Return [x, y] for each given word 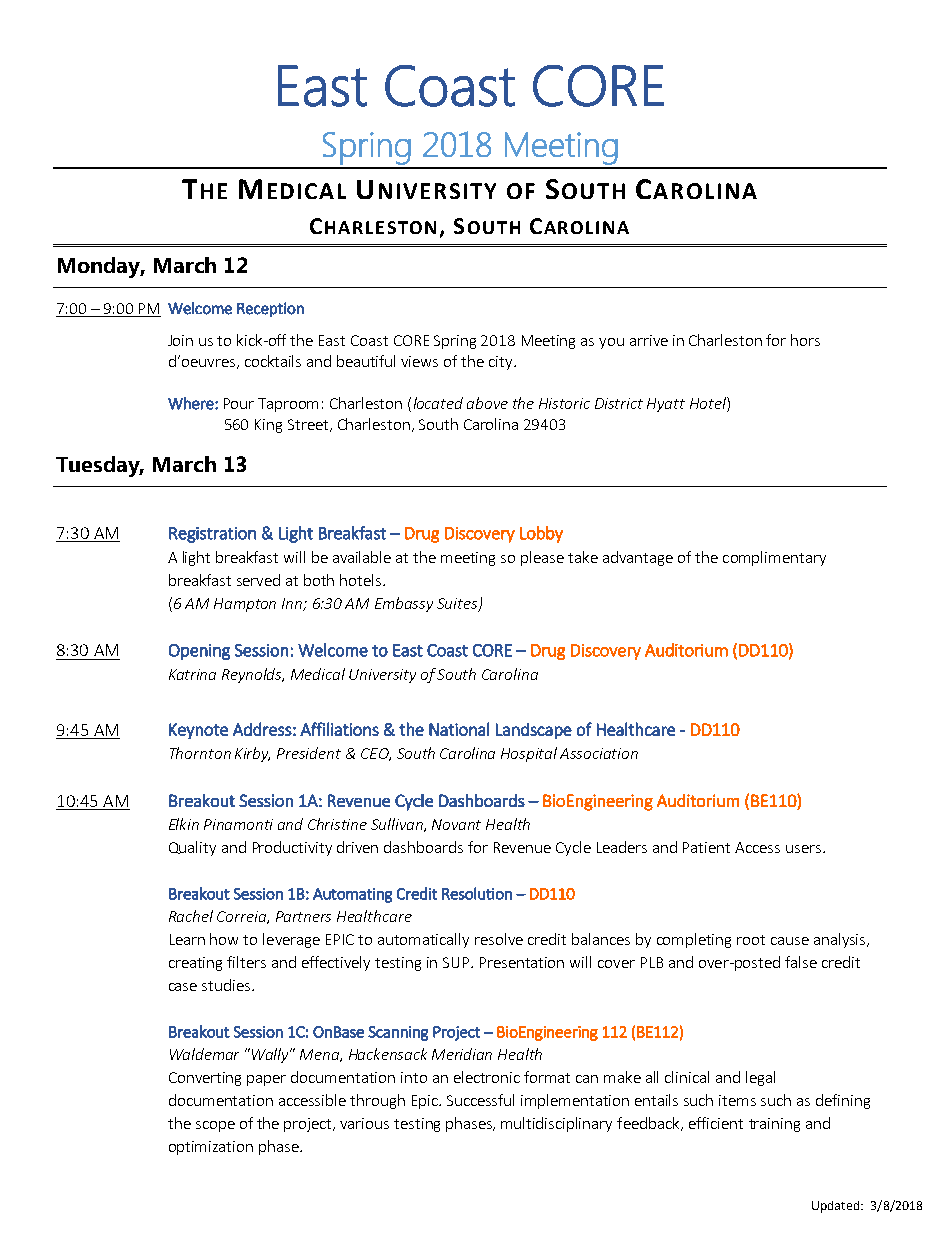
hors [805, 340]
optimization [211, 1148]
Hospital [529, 754]
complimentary [774, 558]
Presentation [522, 962]
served [258, 580]
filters [246, 962]
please [542, 558]
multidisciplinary [556, 1124]
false [801, 962]
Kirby [252, 754]
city [502, 363]
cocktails [273, 361]
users [803, 849]
